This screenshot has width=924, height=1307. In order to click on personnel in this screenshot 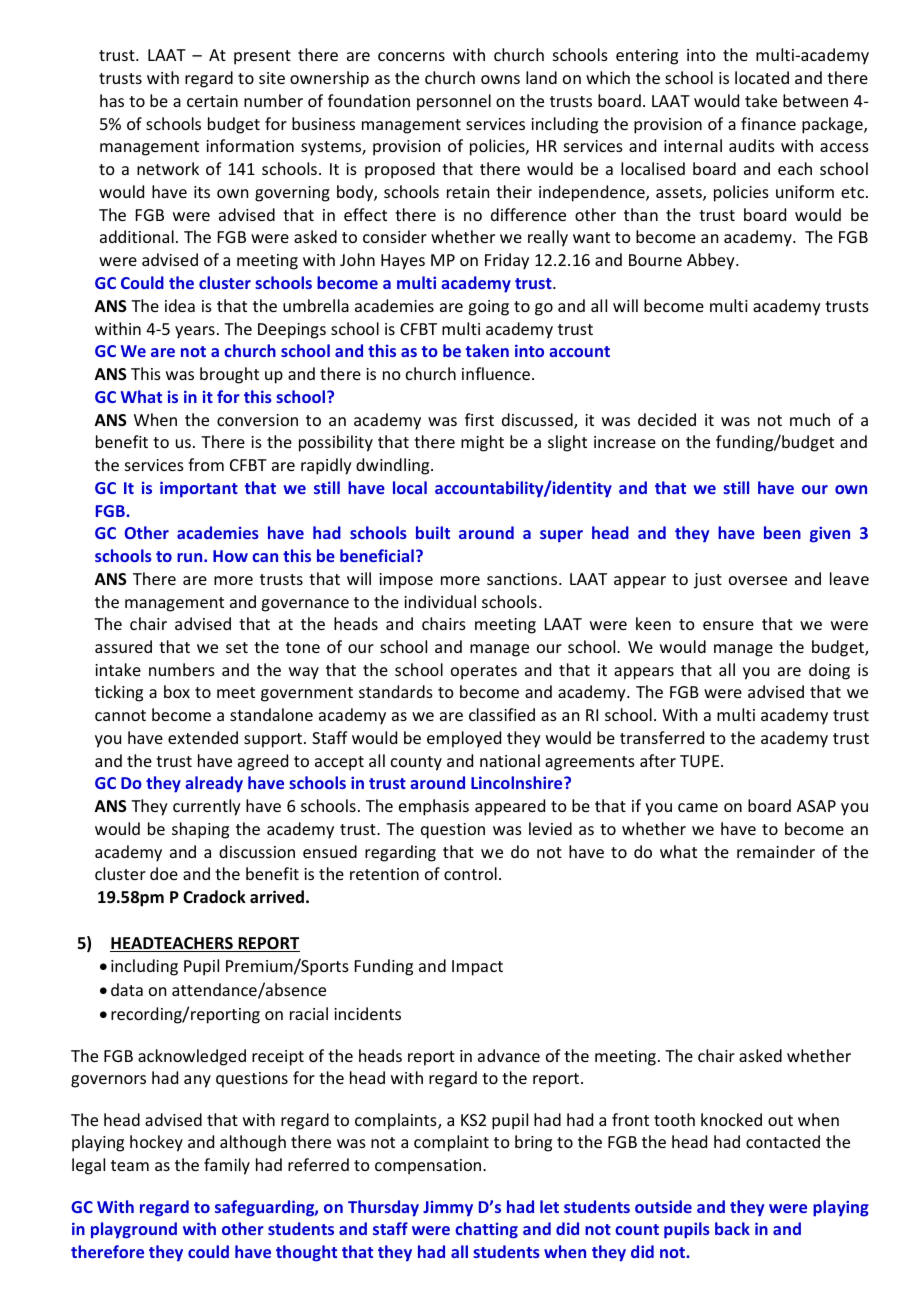, I will do `click(454, 102)`.
